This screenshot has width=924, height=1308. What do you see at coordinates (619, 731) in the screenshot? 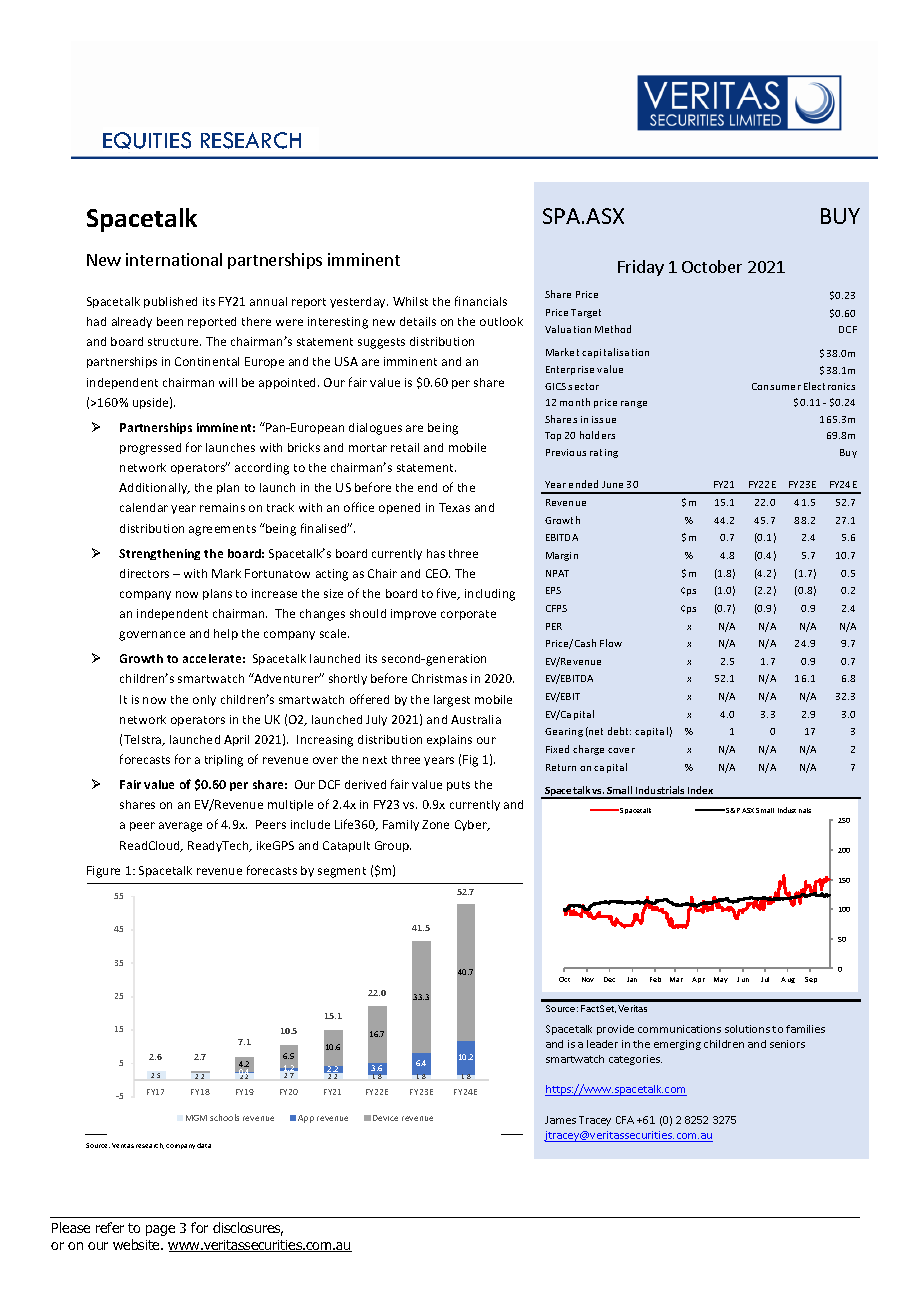
I see `debt` at bounding box center [619, 731].
